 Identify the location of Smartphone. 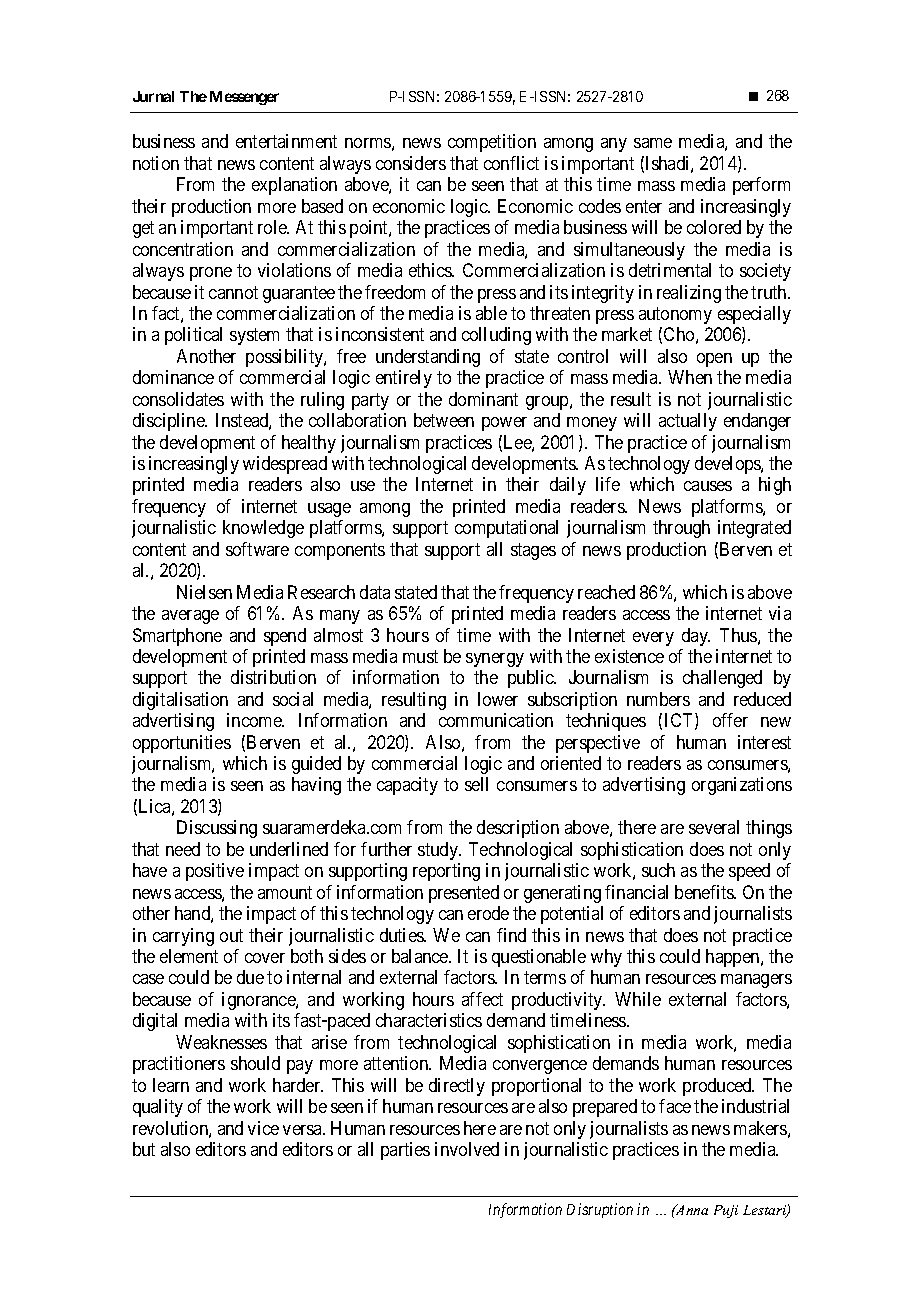
(177, 637).
